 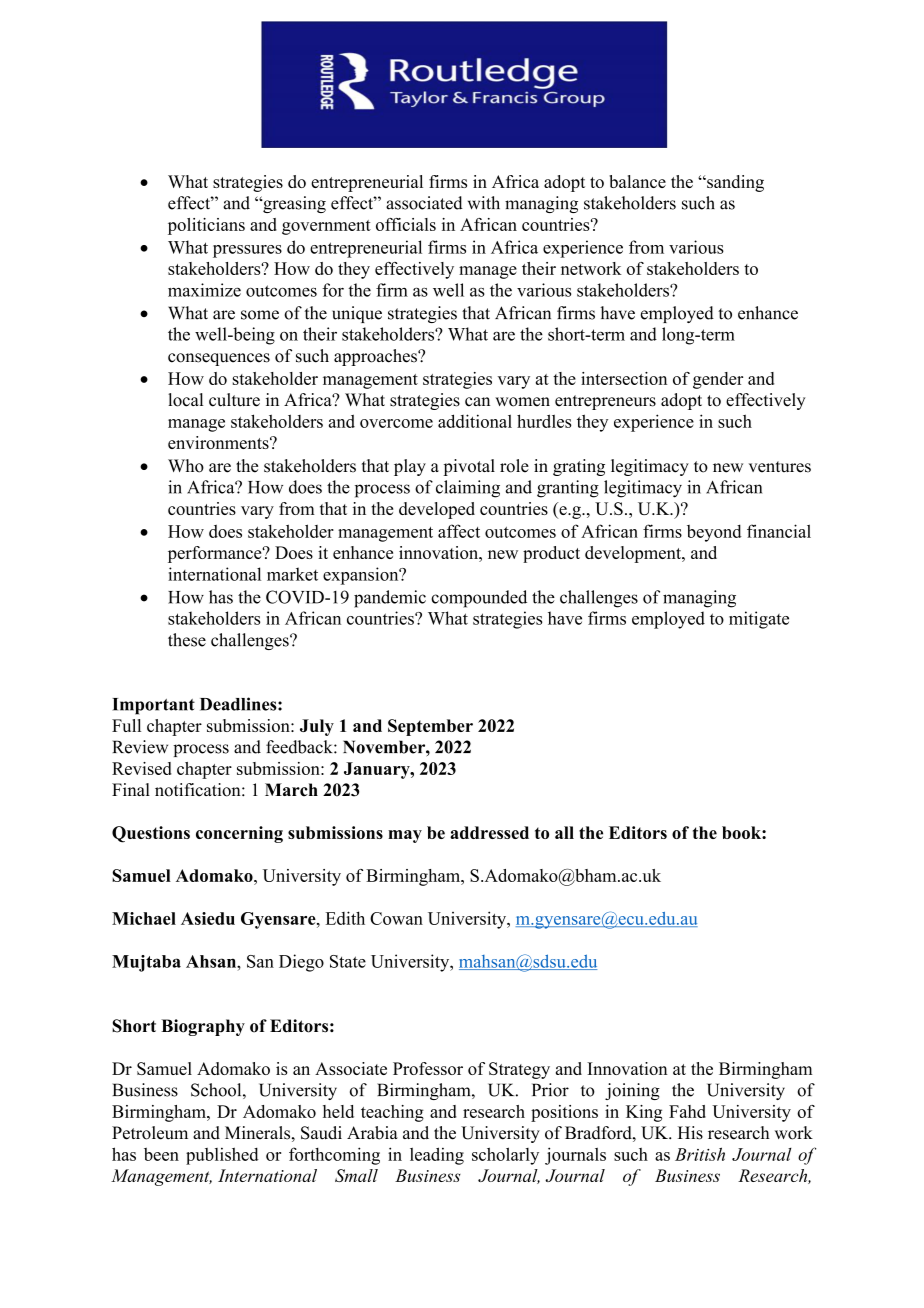 What do you see at coordinates (430, 727) in the screenshot?
I see `September` at bounding box center [430, 727].
